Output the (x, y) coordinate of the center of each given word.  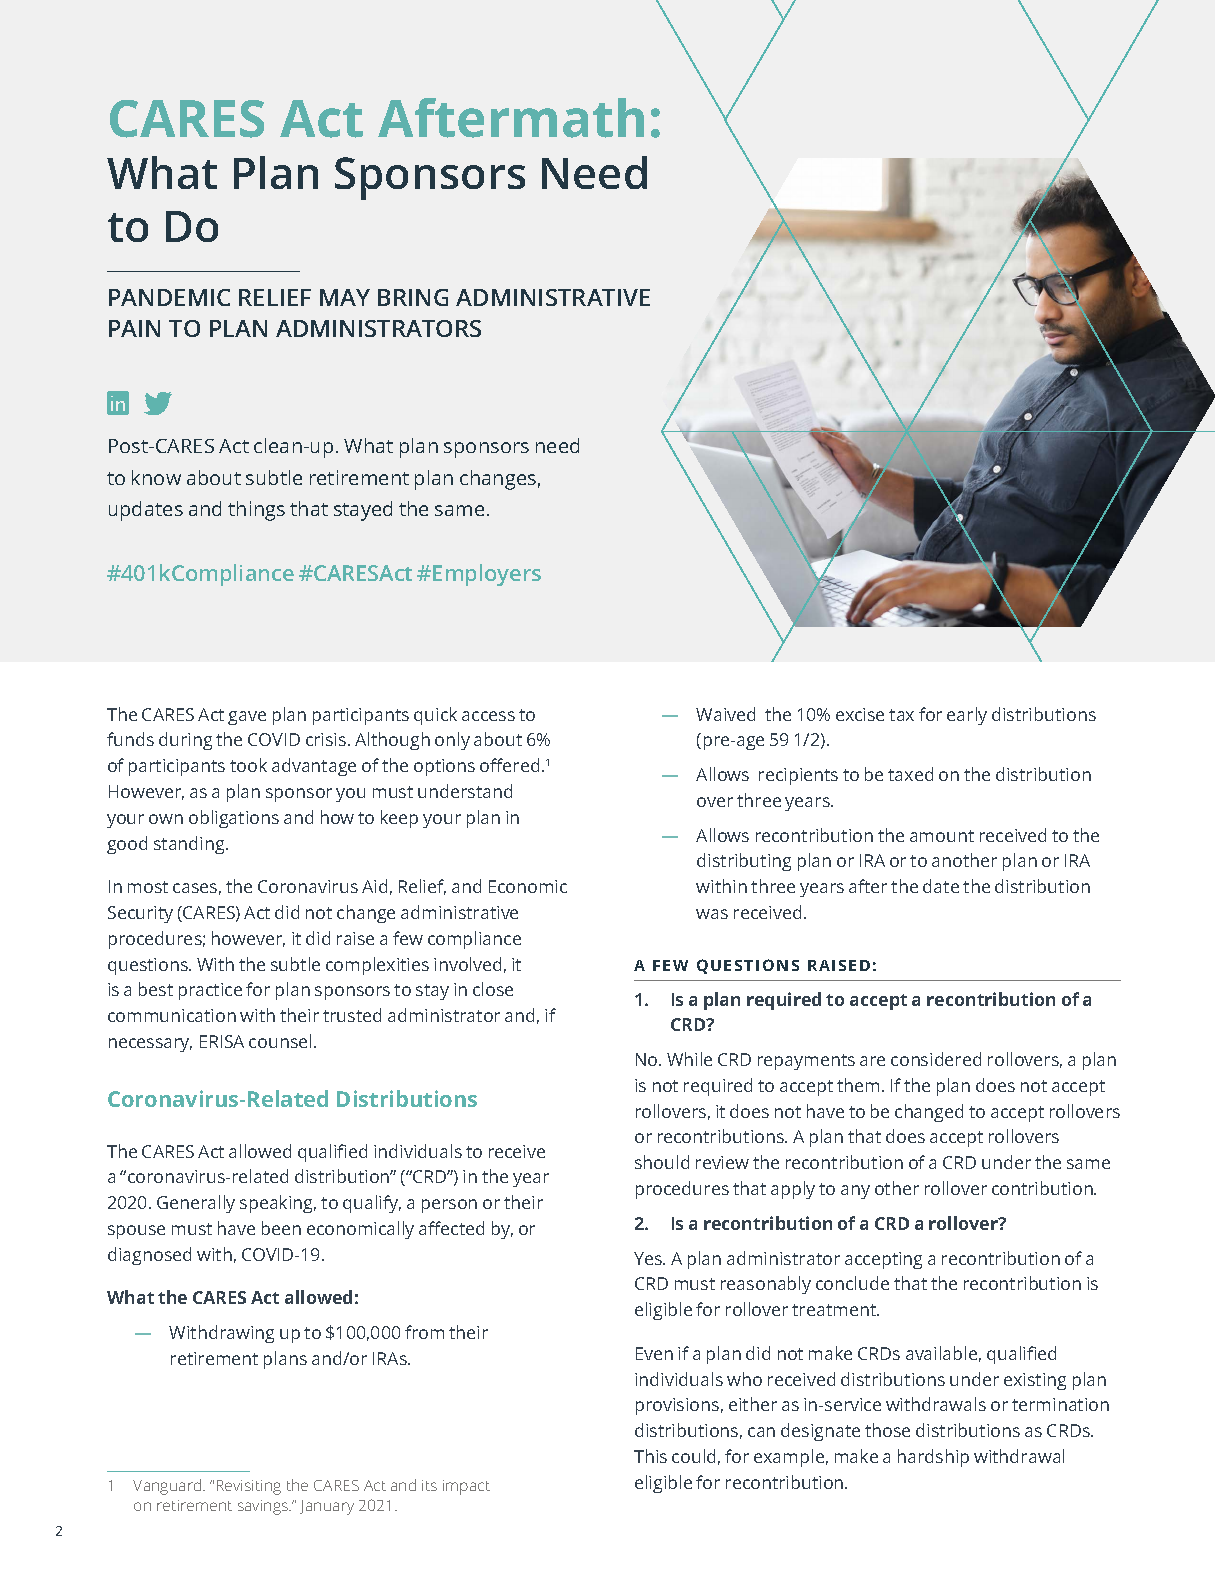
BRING (413, 297)
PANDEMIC (169, 297)
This (650, 1456)
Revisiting (249, 1487)
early (967, 716)
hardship (933, 1458)
